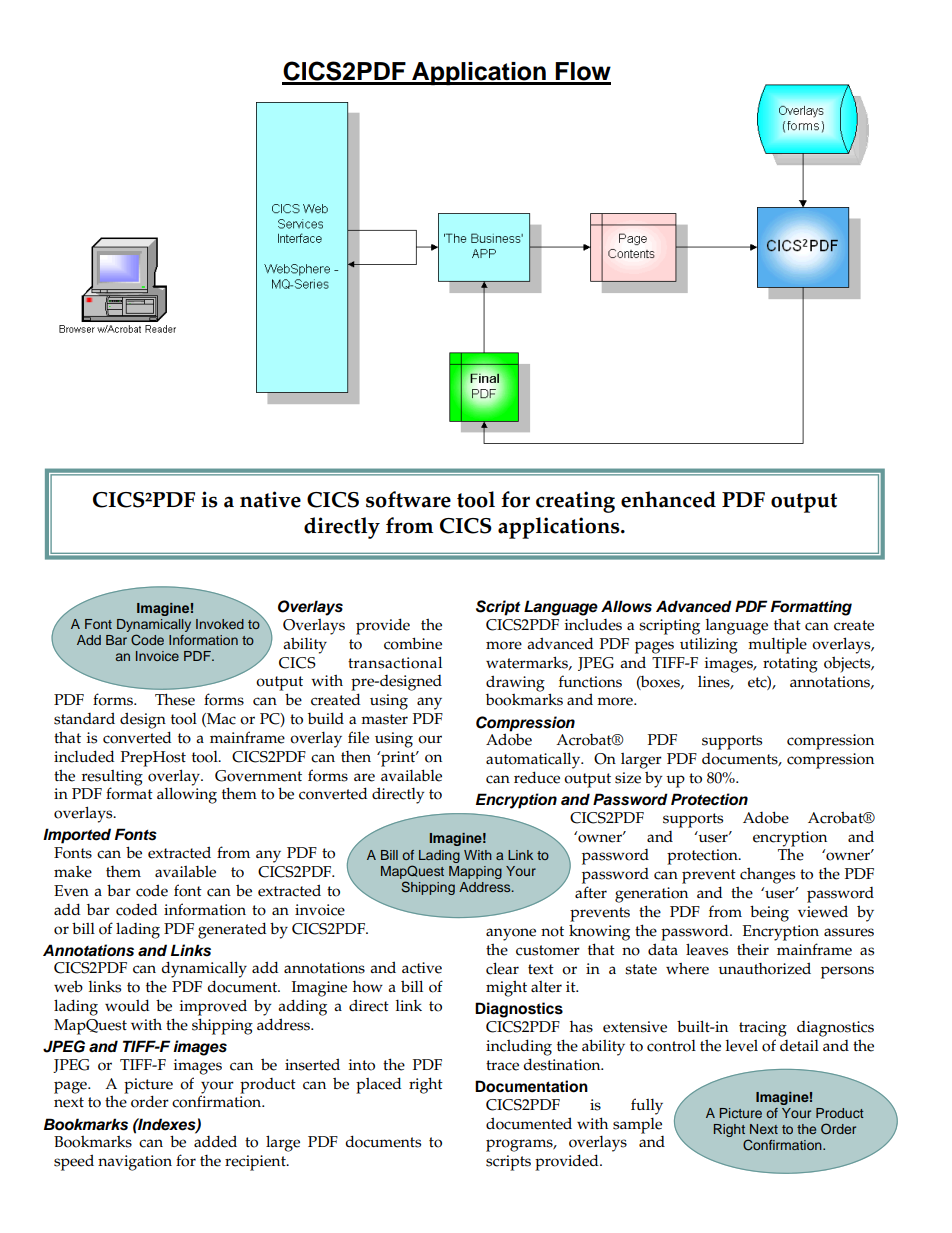  Describe the element at coordinates (215, 1140) in the page. I see `added` at that location.
